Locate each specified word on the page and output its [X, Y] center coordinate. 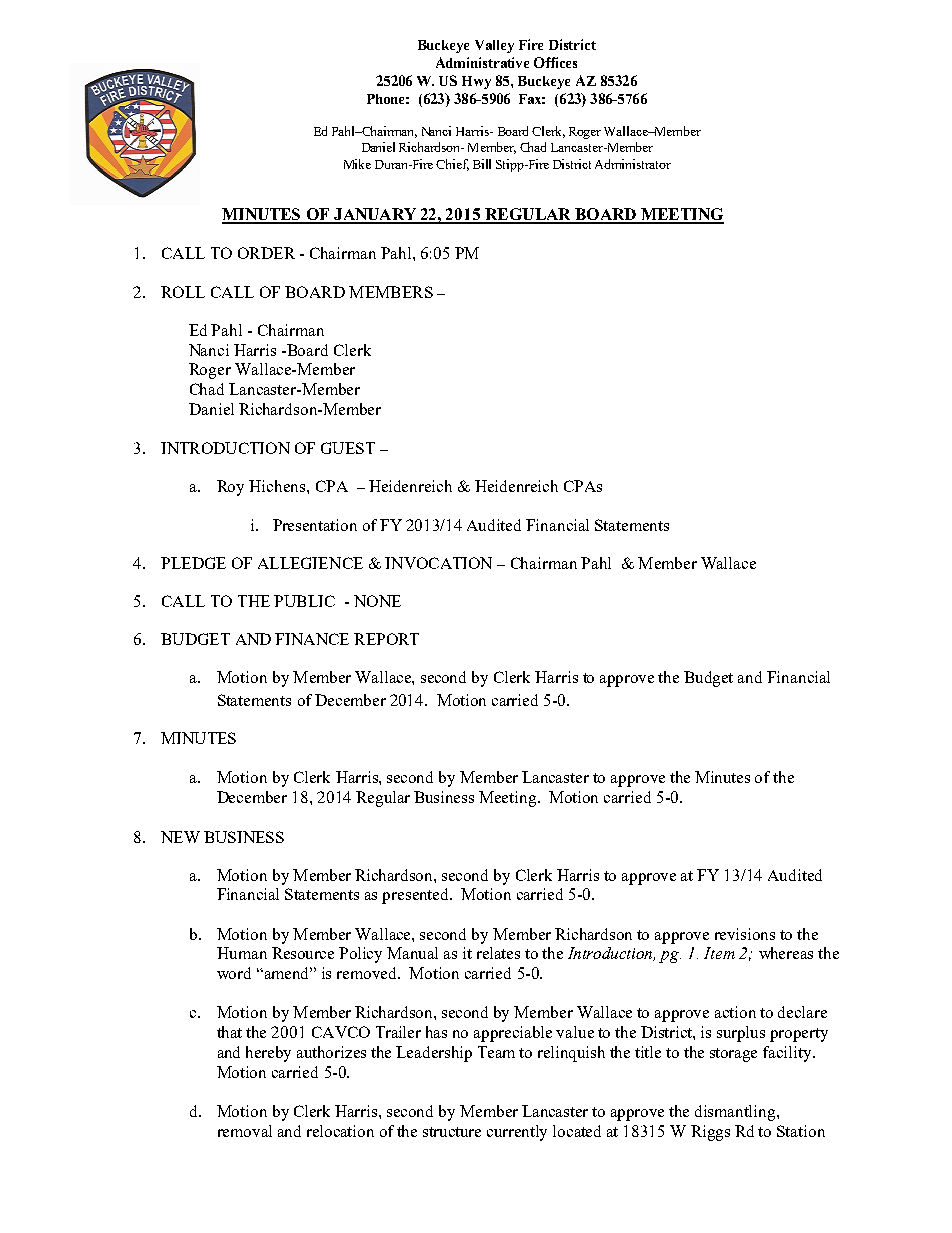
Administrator [633, 164]
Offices [555, 62]
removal [245, 1131]
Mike [357, 164]
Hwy [476, 82]
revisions [745, 934]
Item [719, 953]
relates [498, 953]
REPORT [386, 639]
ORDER [266, 253]
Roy [230, 488]
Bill [482, 164]
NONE [377, 601]
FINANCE [312, 639]
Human [242, 953]
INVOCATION [438, 563]
